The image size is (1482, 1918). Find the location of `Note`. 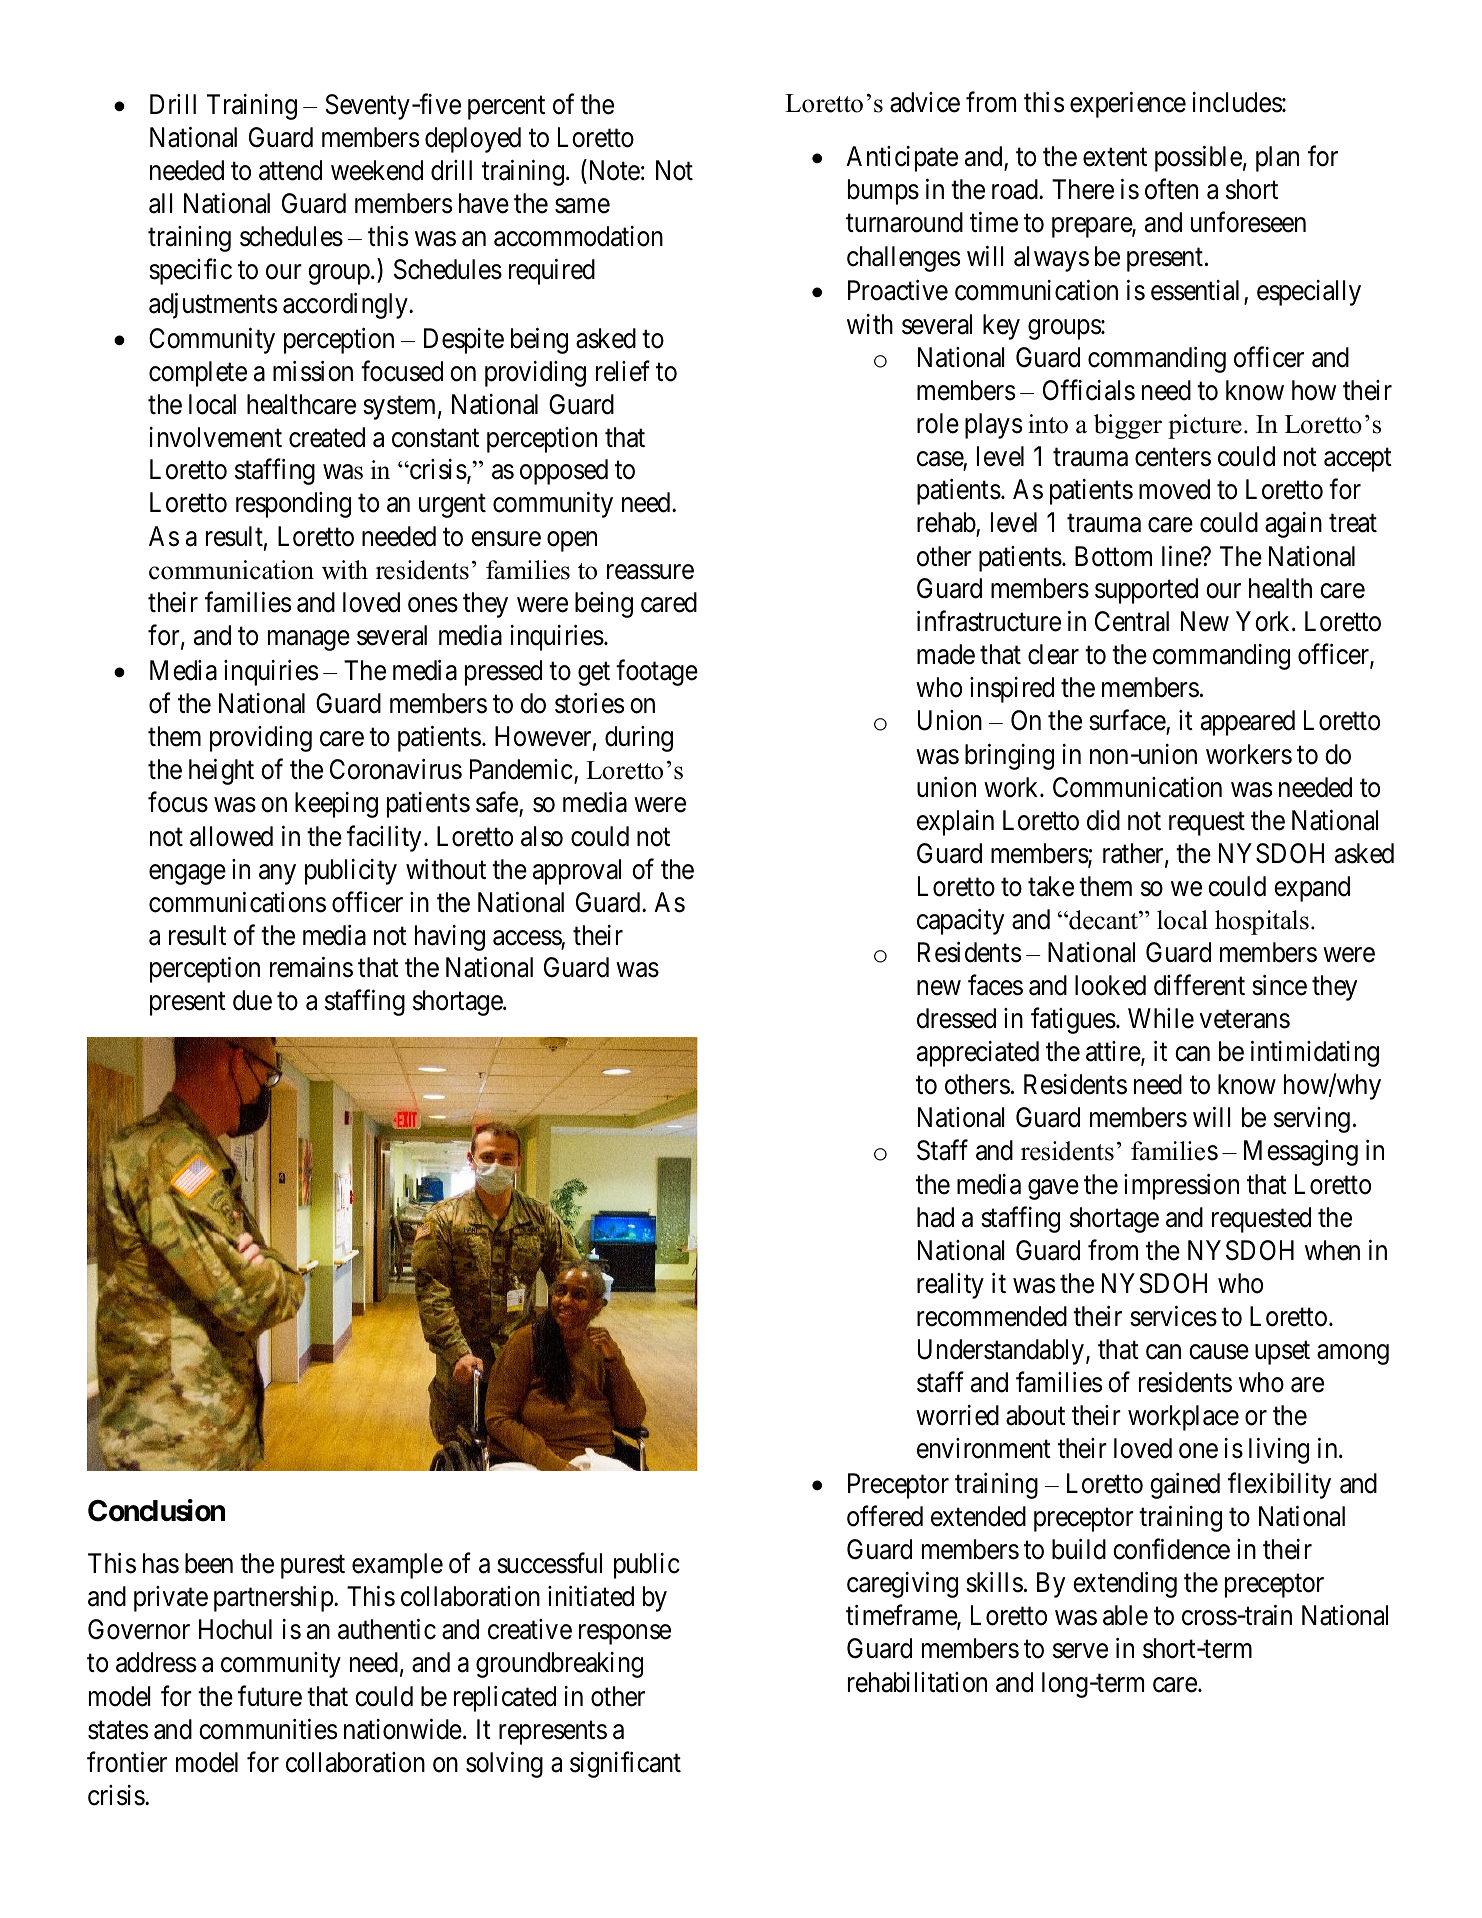

Note is located at coordinates (615, 170).
